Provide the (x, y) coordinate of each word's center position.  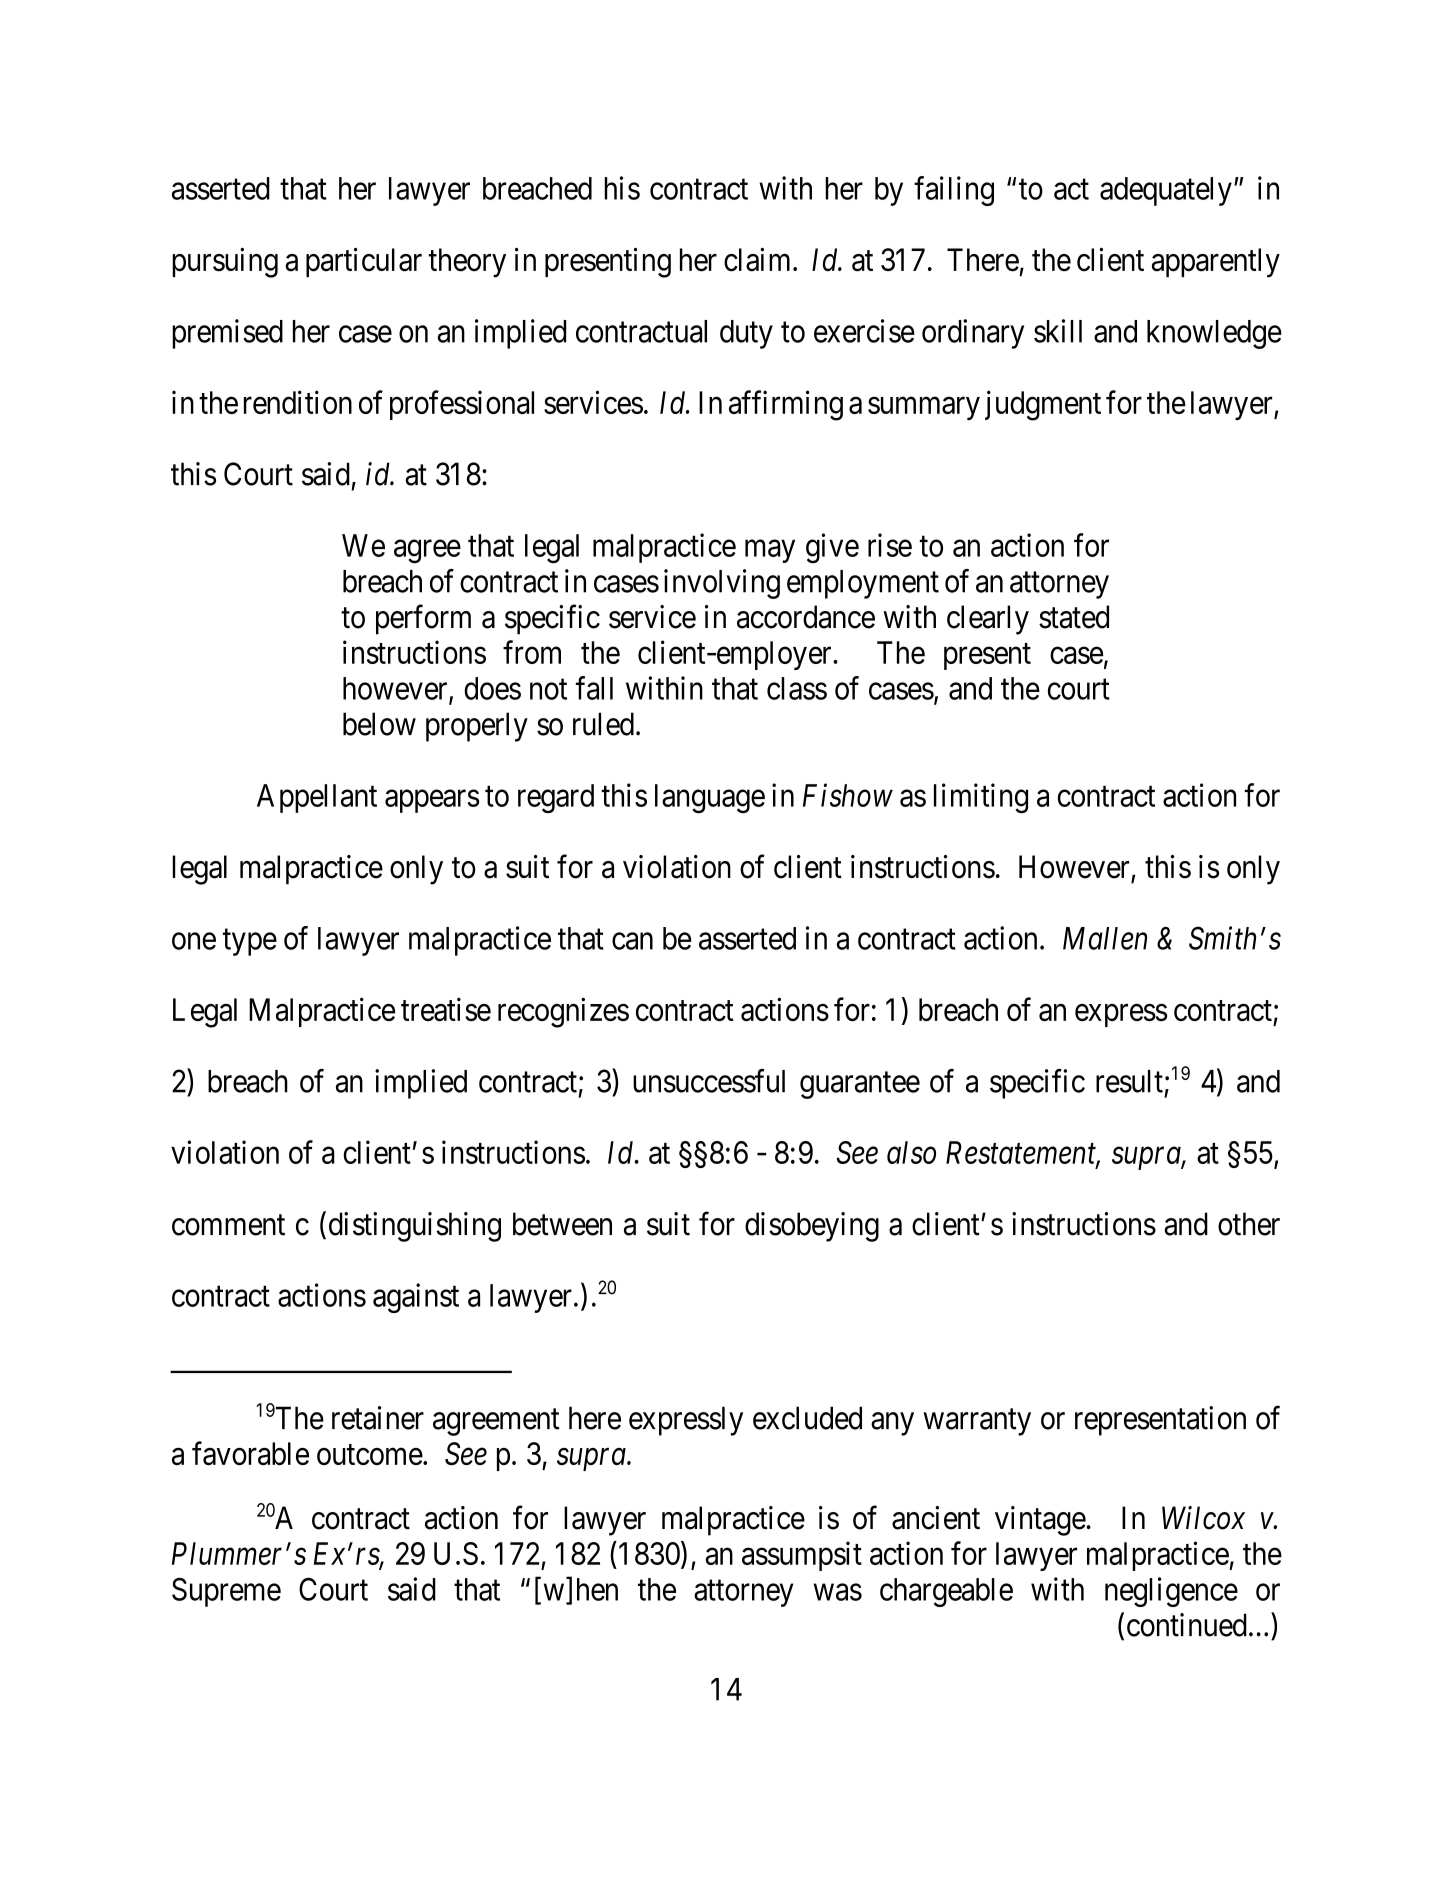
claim (759, 260)
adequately (1166, 191)
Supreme (226, 1592)
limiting (981, 798)
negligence (1171, 1592)
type (250, 942)
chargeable (946, 1592)
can (632, 941)
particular (364, 262)
